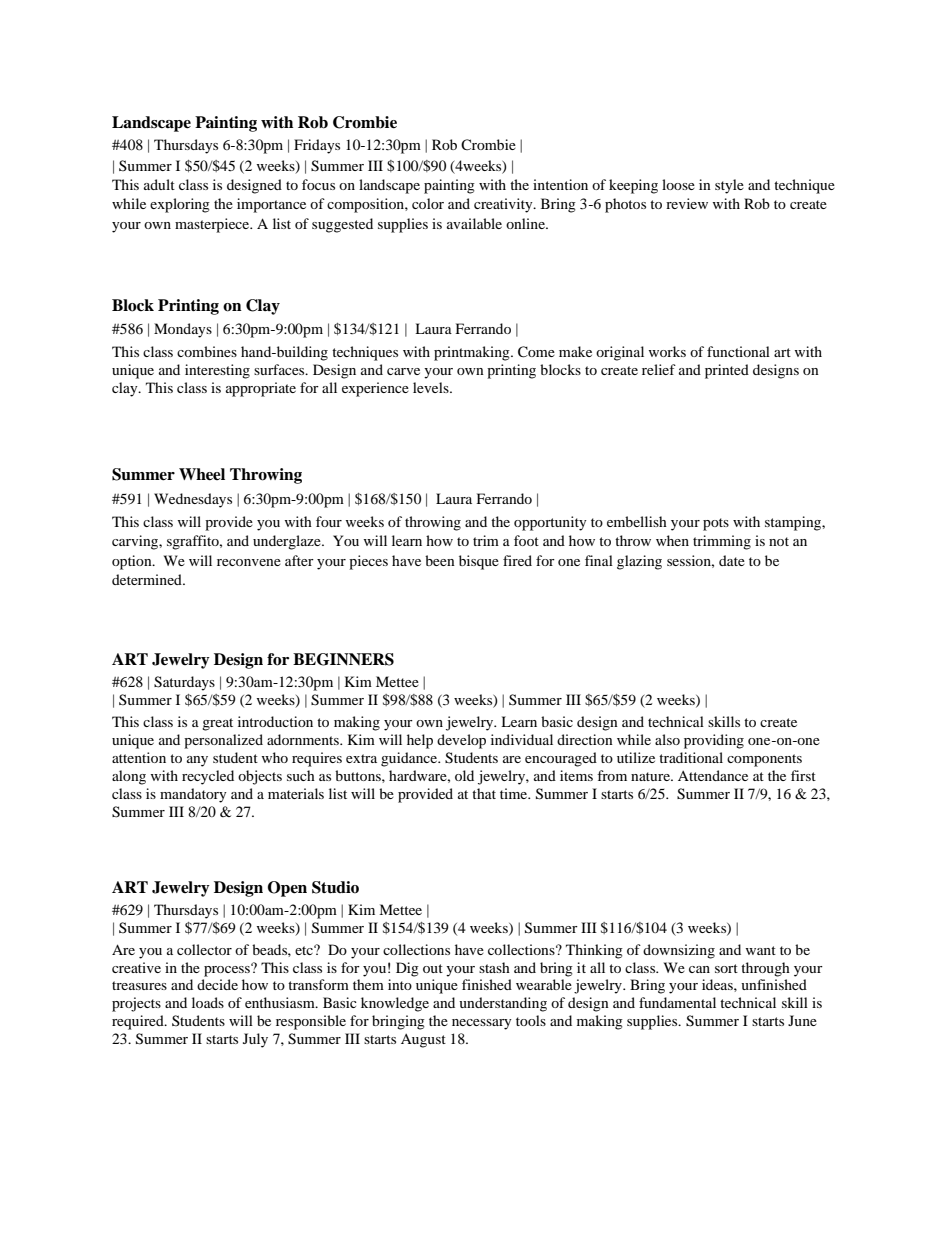 This screenshot has width=952, height=1233. I want to click on color, so click(428, 203).
